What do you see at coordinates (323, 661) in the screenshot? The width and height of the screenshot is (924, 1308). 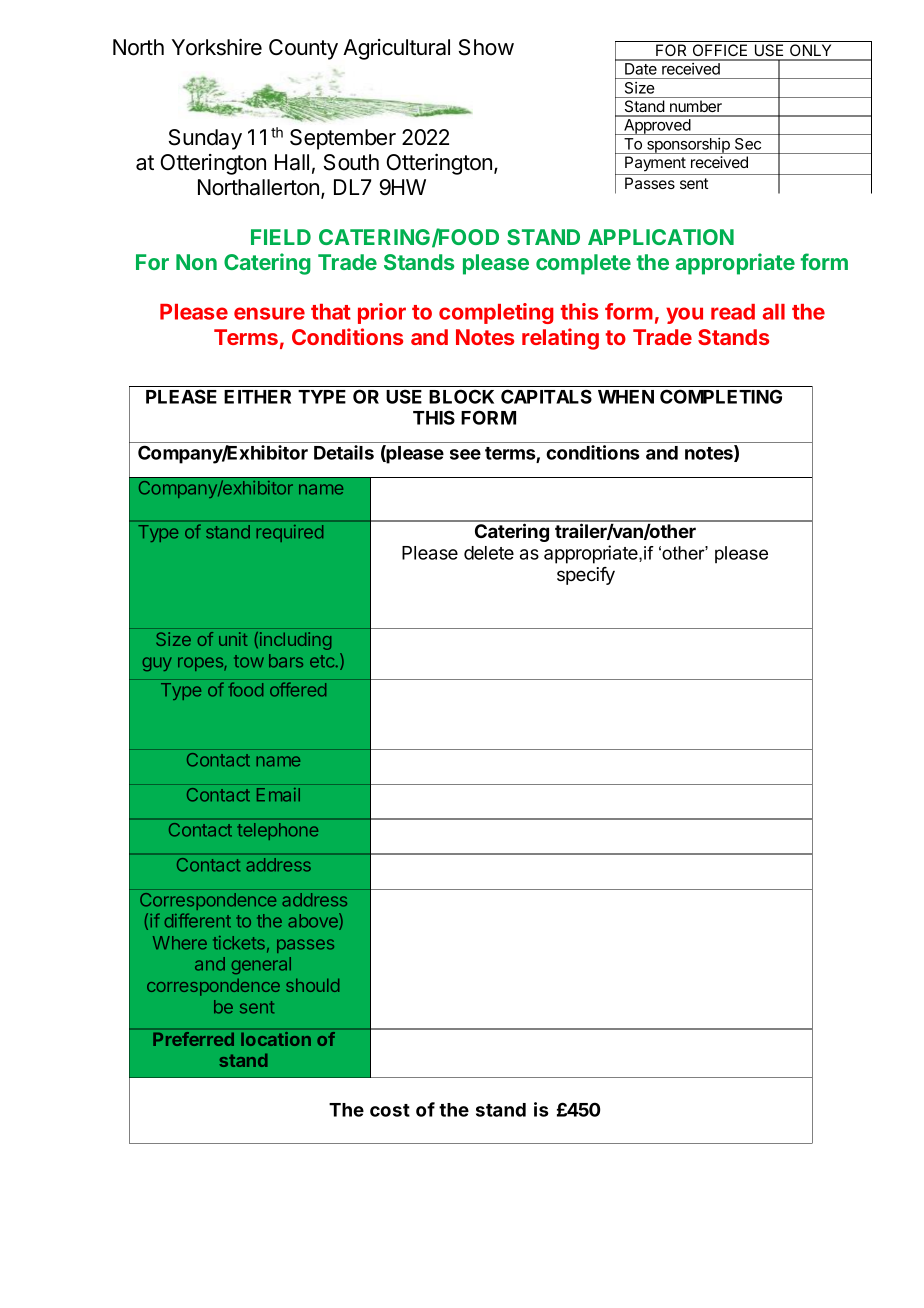 I see `etc` at bounding box center [323, 661].
